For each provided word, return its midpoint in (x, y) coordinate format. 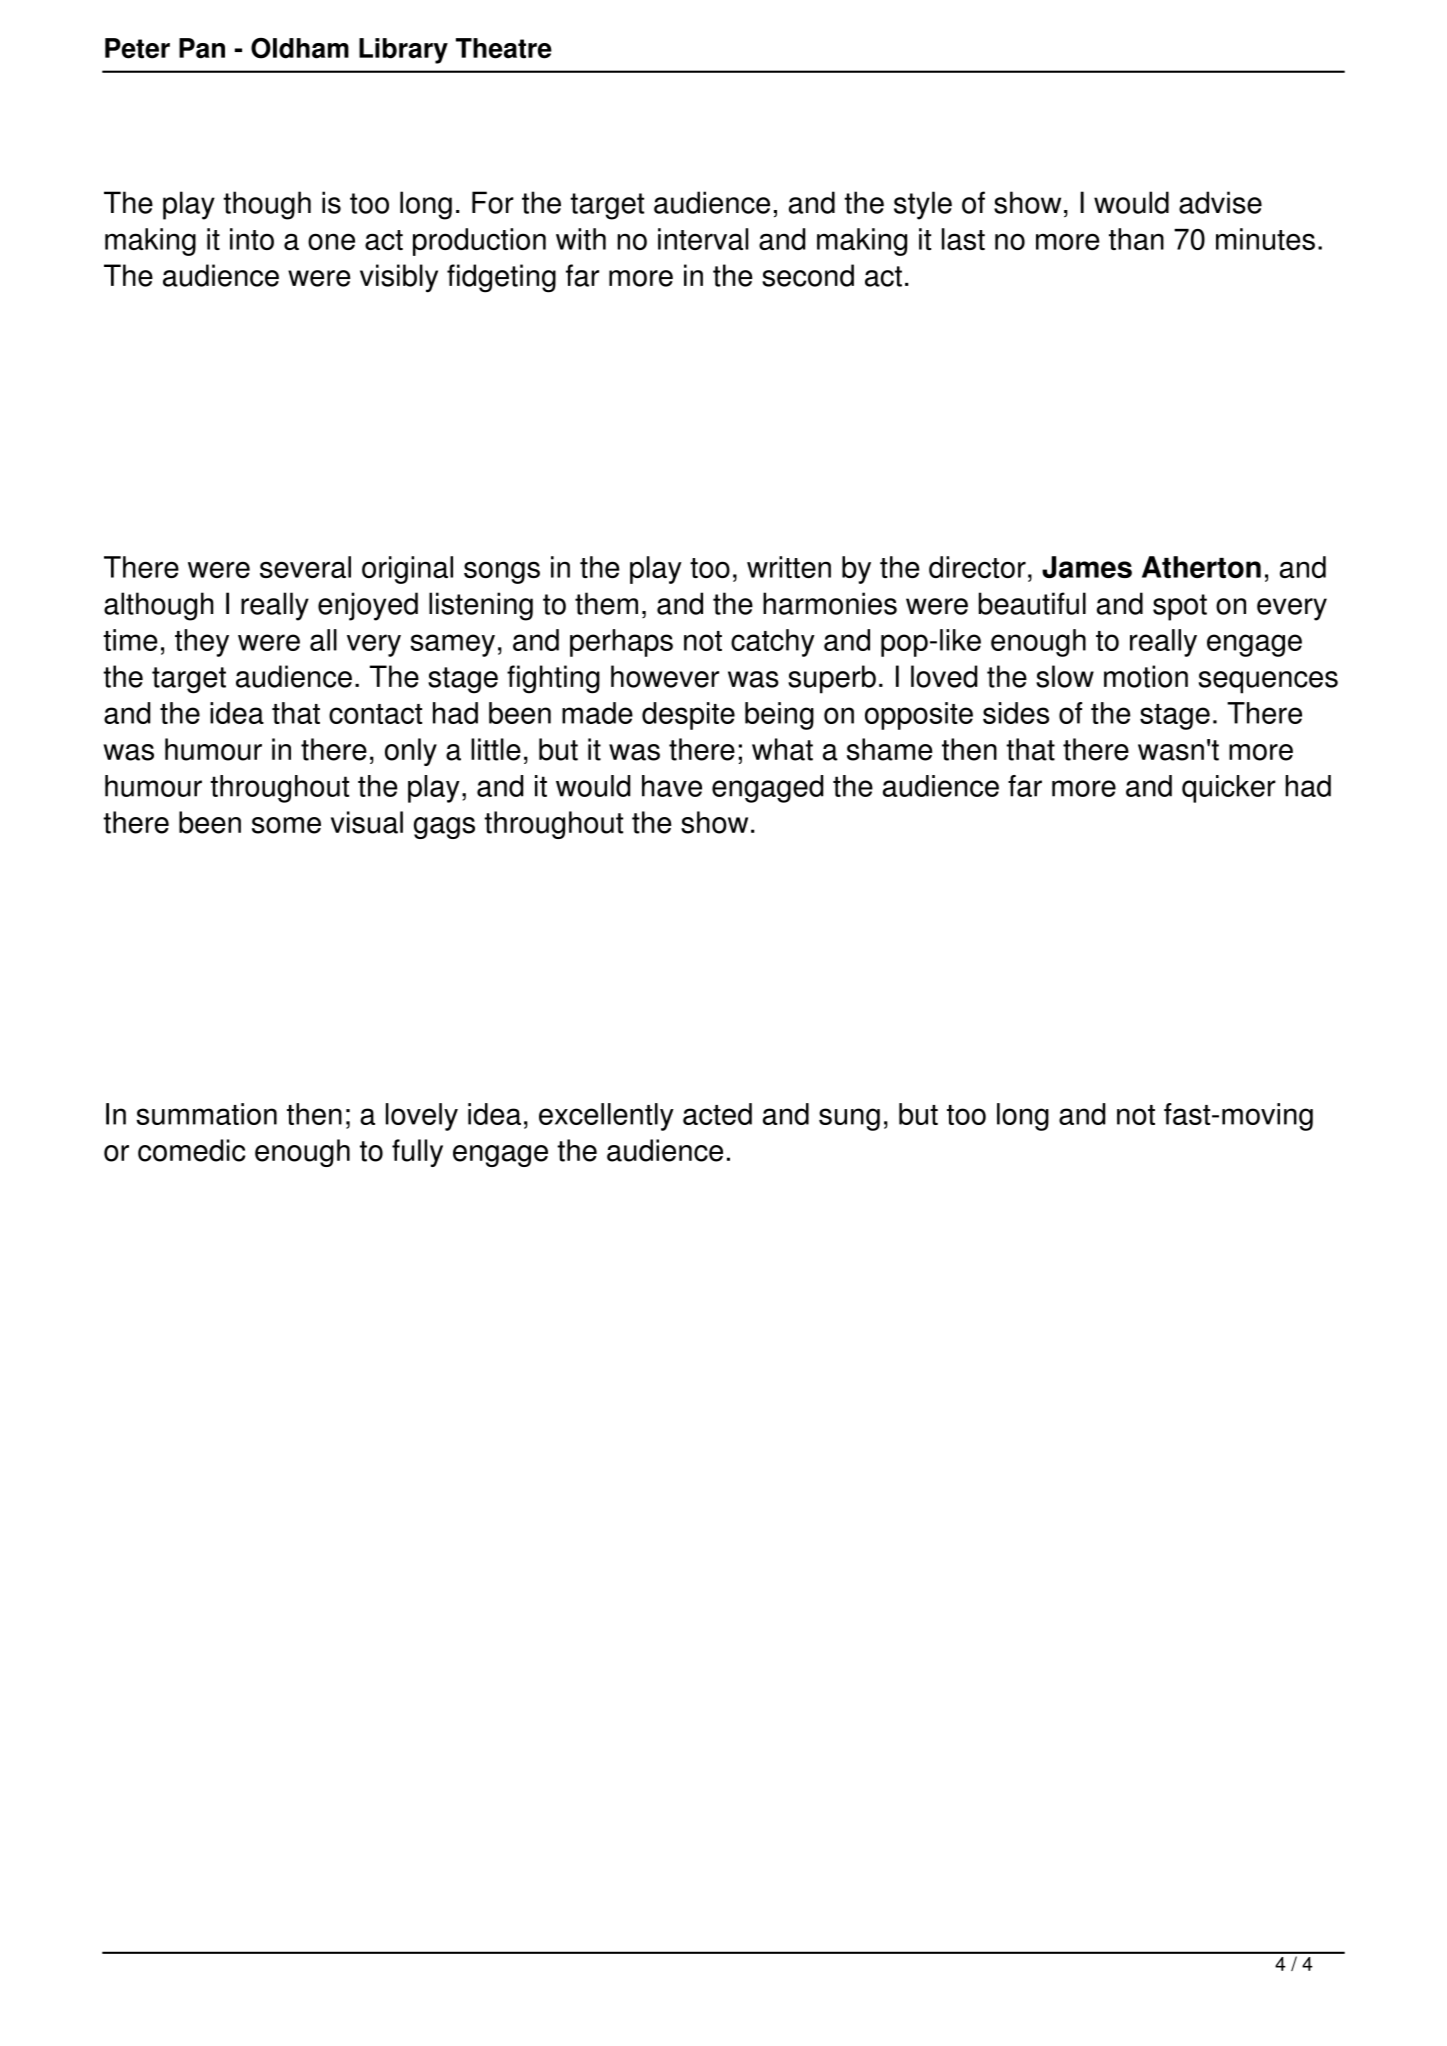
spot (1180, 607)
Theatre (504, 48)
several (305, 567)
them (606, 603)
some (286, 825)
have (672, 786)
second (808, 275)
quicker (1229, 789)
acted (717, 1114)
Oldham (300, 48)
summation (206, 1114)
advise (1220, 202)
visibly (399, 278)
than (1136, 239)
